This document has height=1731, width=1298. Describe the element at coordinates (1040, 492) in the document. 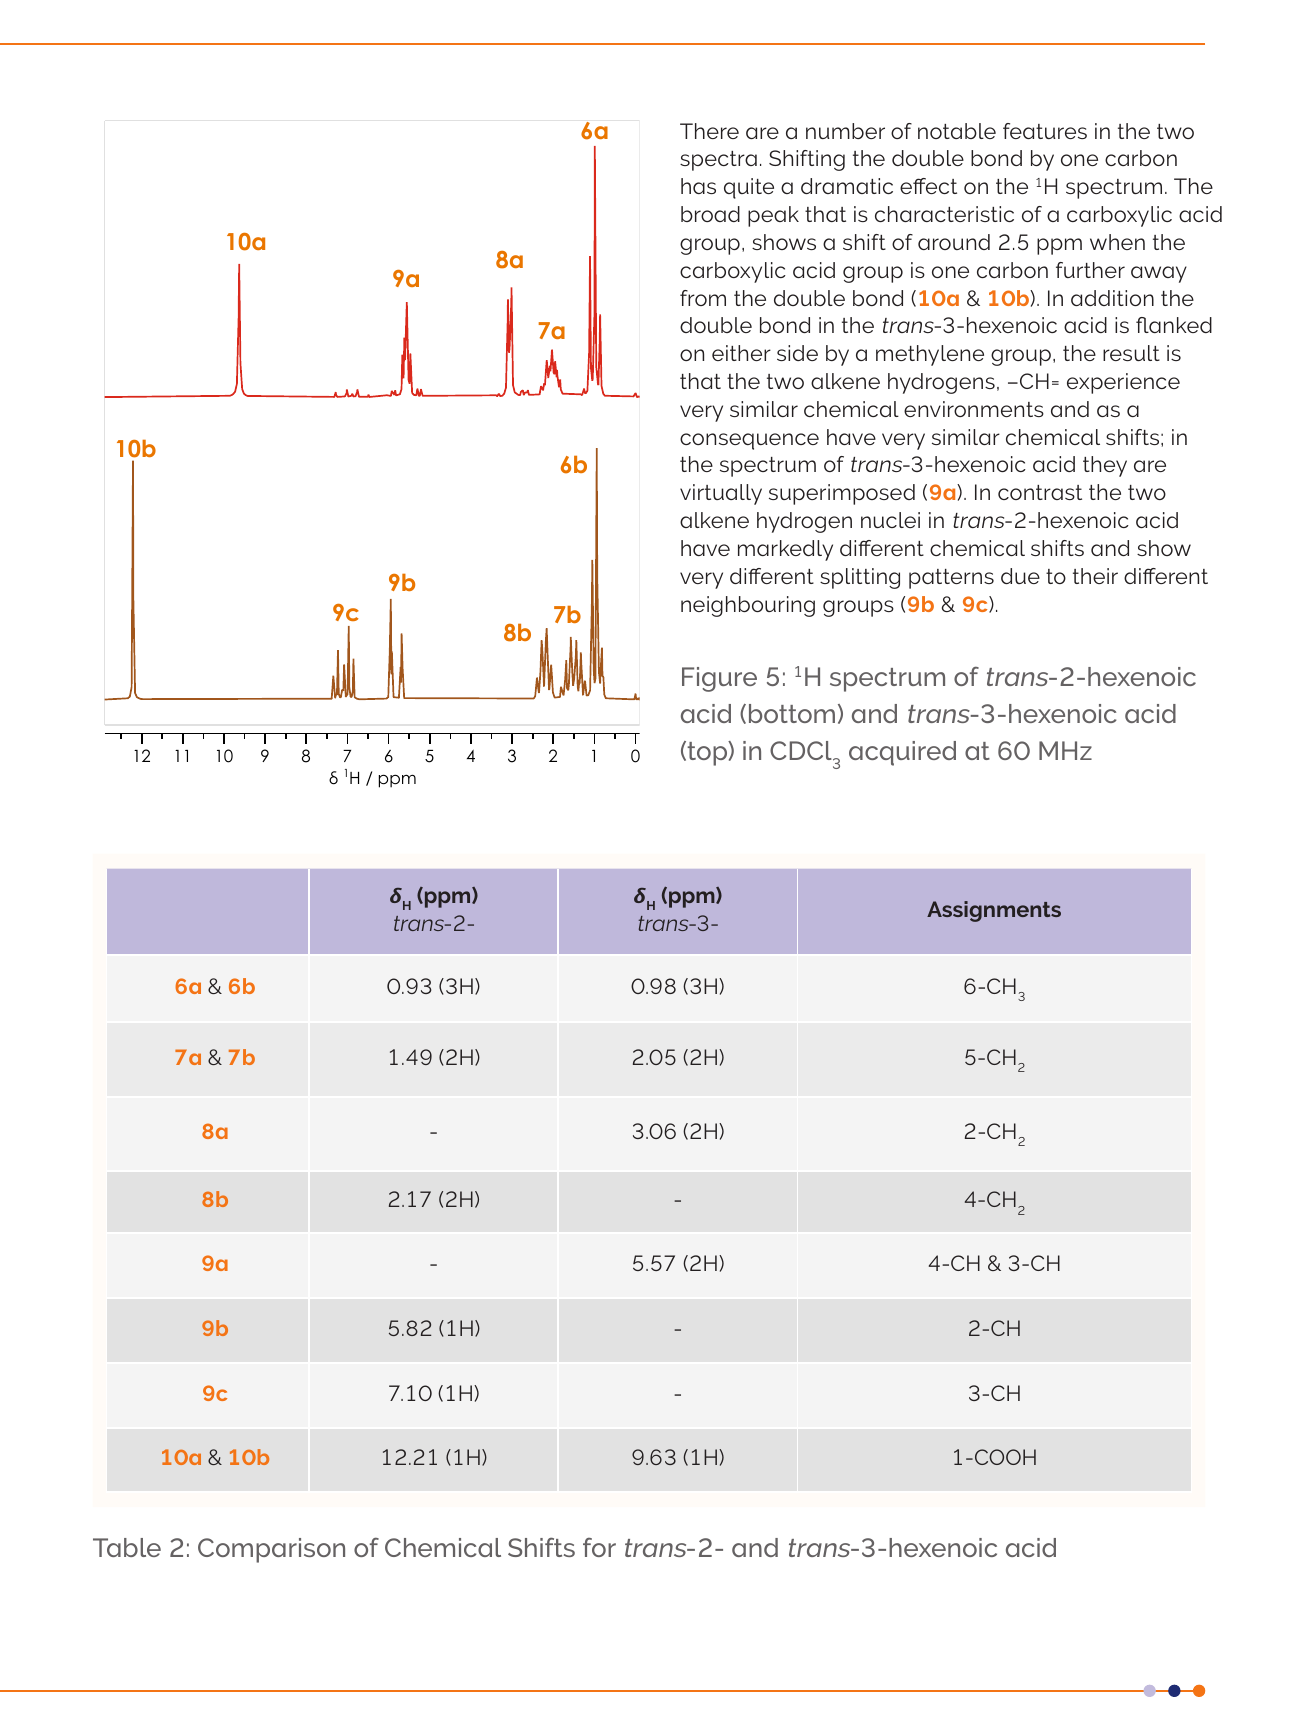

I see `contrast` at that location.
